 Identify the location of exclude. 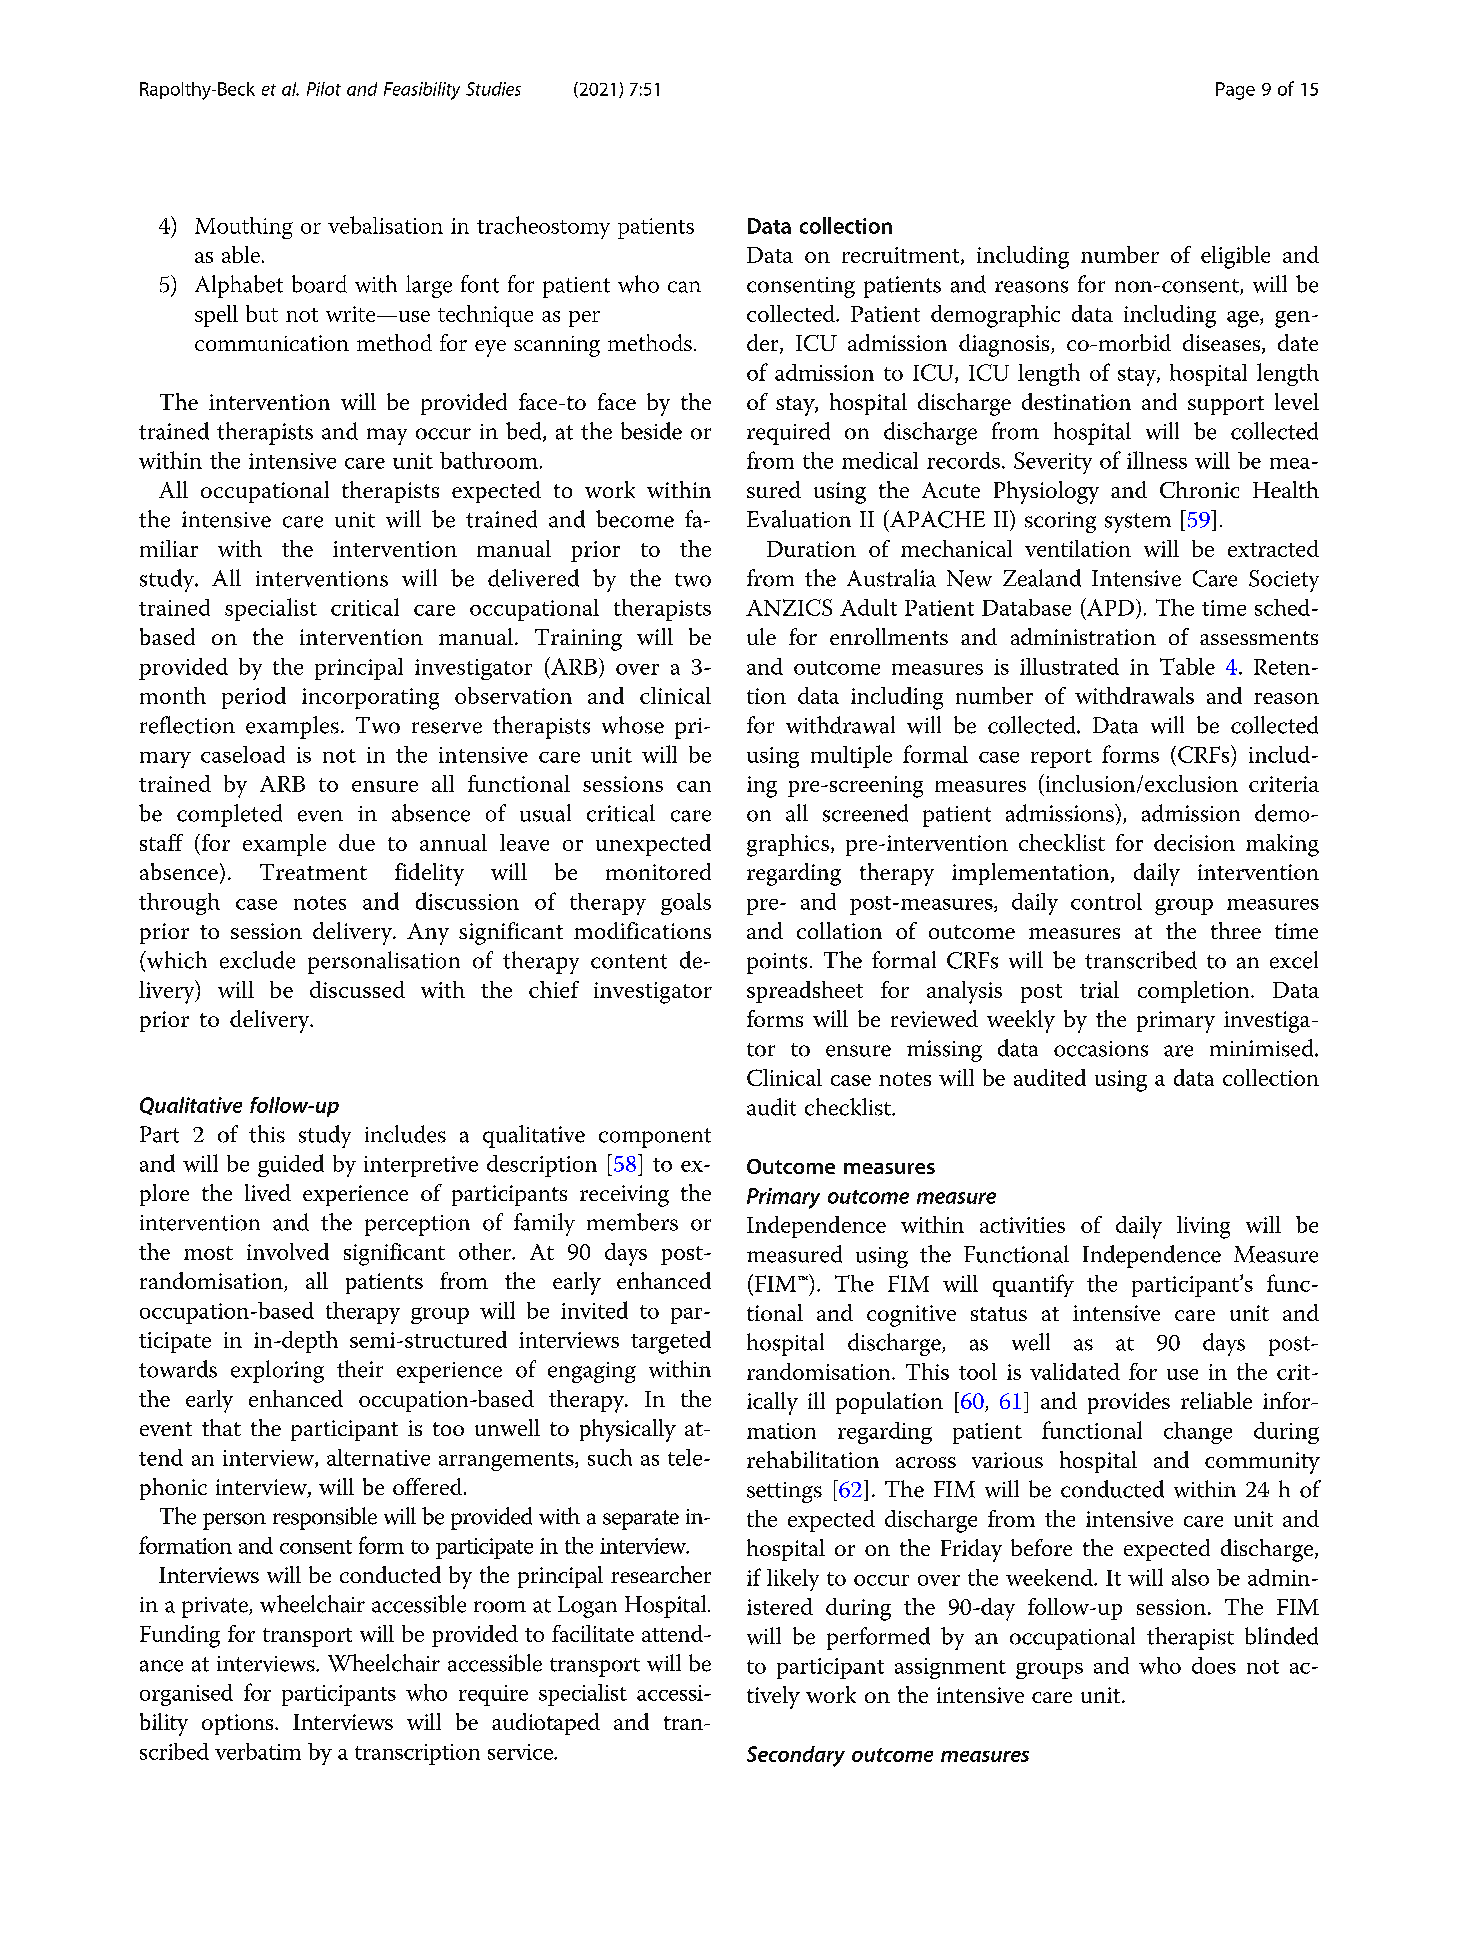
(257, 960).
